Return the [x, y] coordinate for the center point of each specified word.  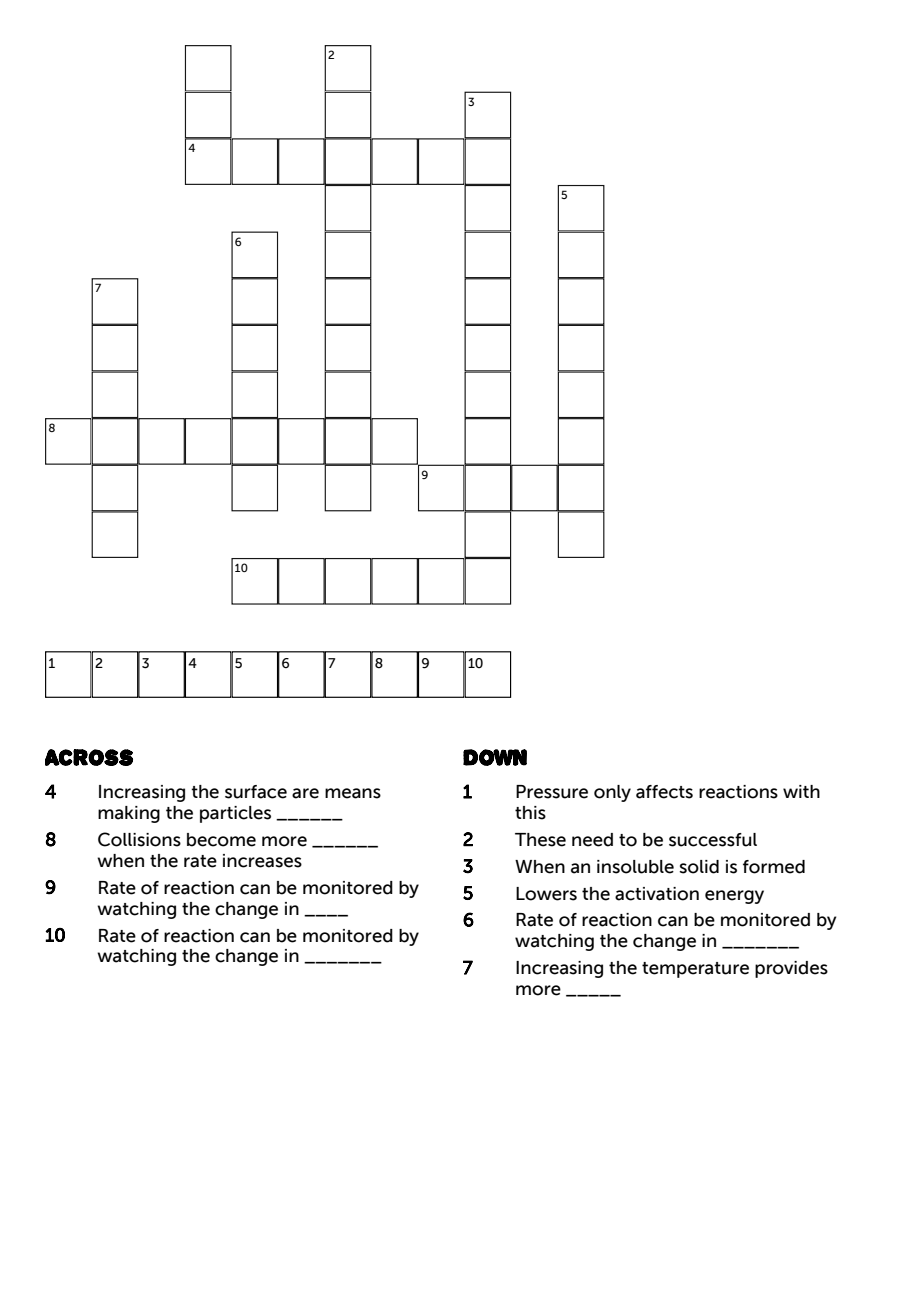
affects [664, 792]
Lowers [546, 894]
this [530, 813]
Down [495, 757]
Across [89, 757]
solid [699, 867]
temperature [695, 970]
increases [262, 861]
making [129, 814]
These [540, 840]
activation [657, 894]
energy [734, 897]
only [612, 793]
